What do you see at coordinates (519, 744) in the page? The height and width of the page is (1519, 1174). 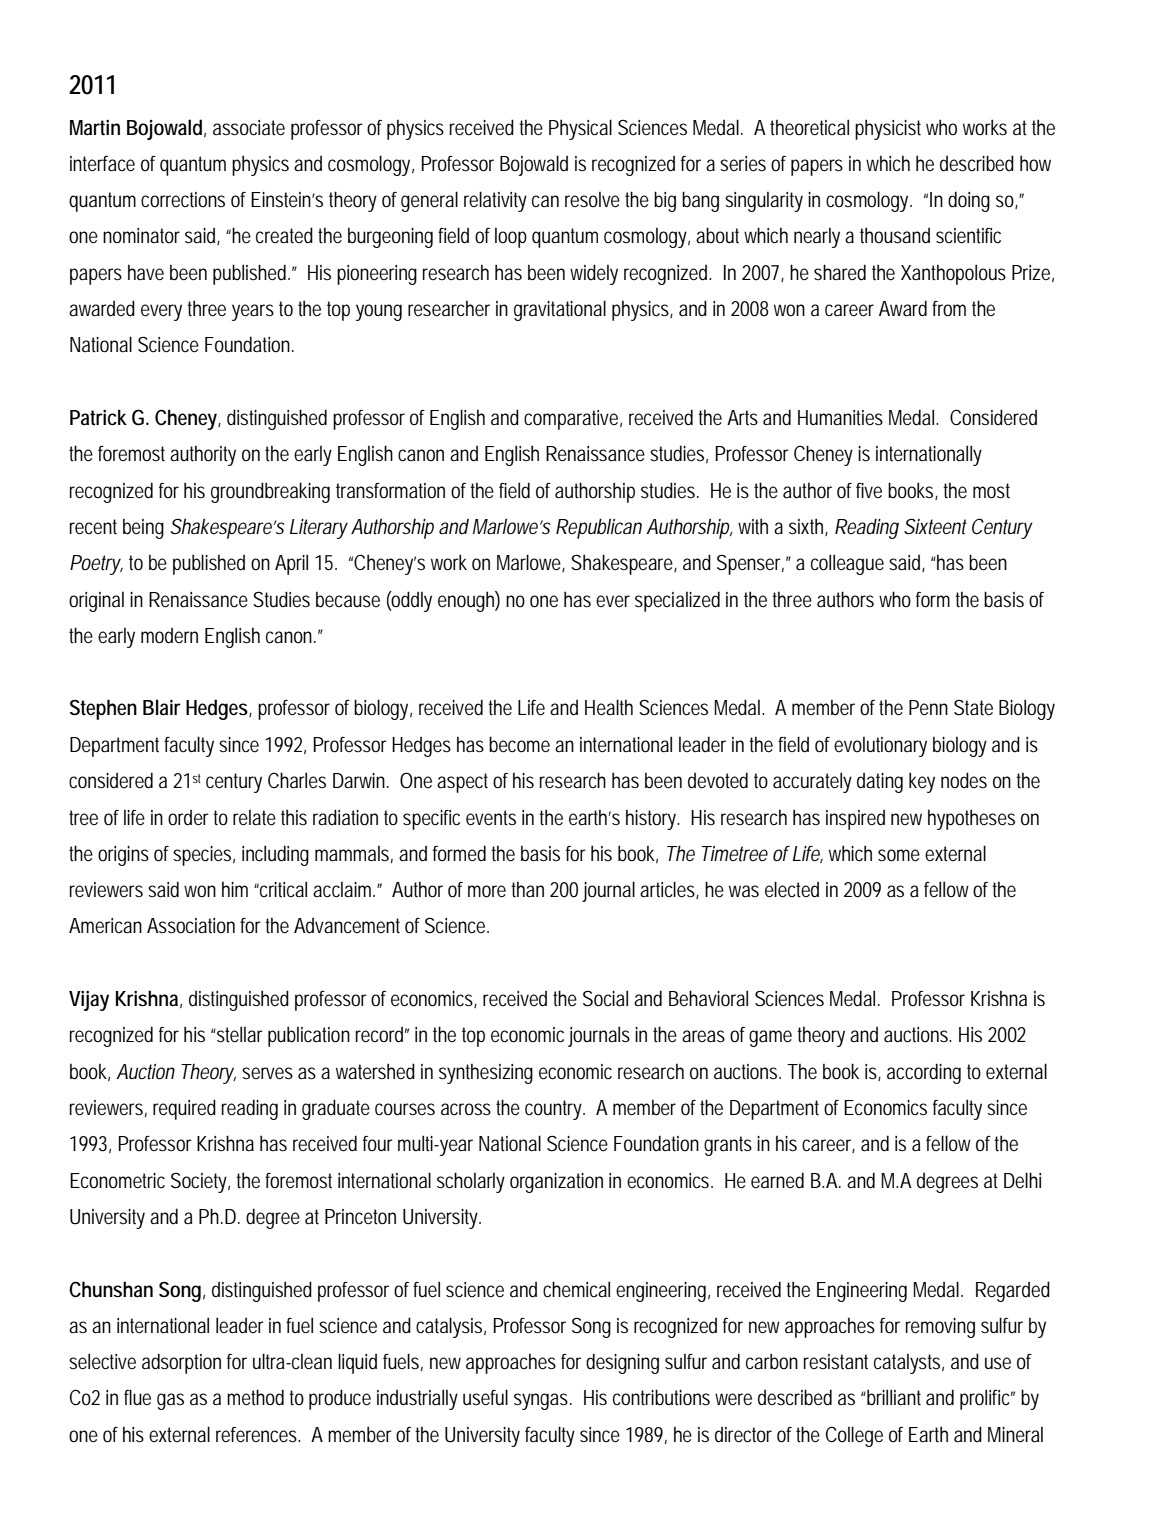 I see `become` at bounding box center [519, 744].
